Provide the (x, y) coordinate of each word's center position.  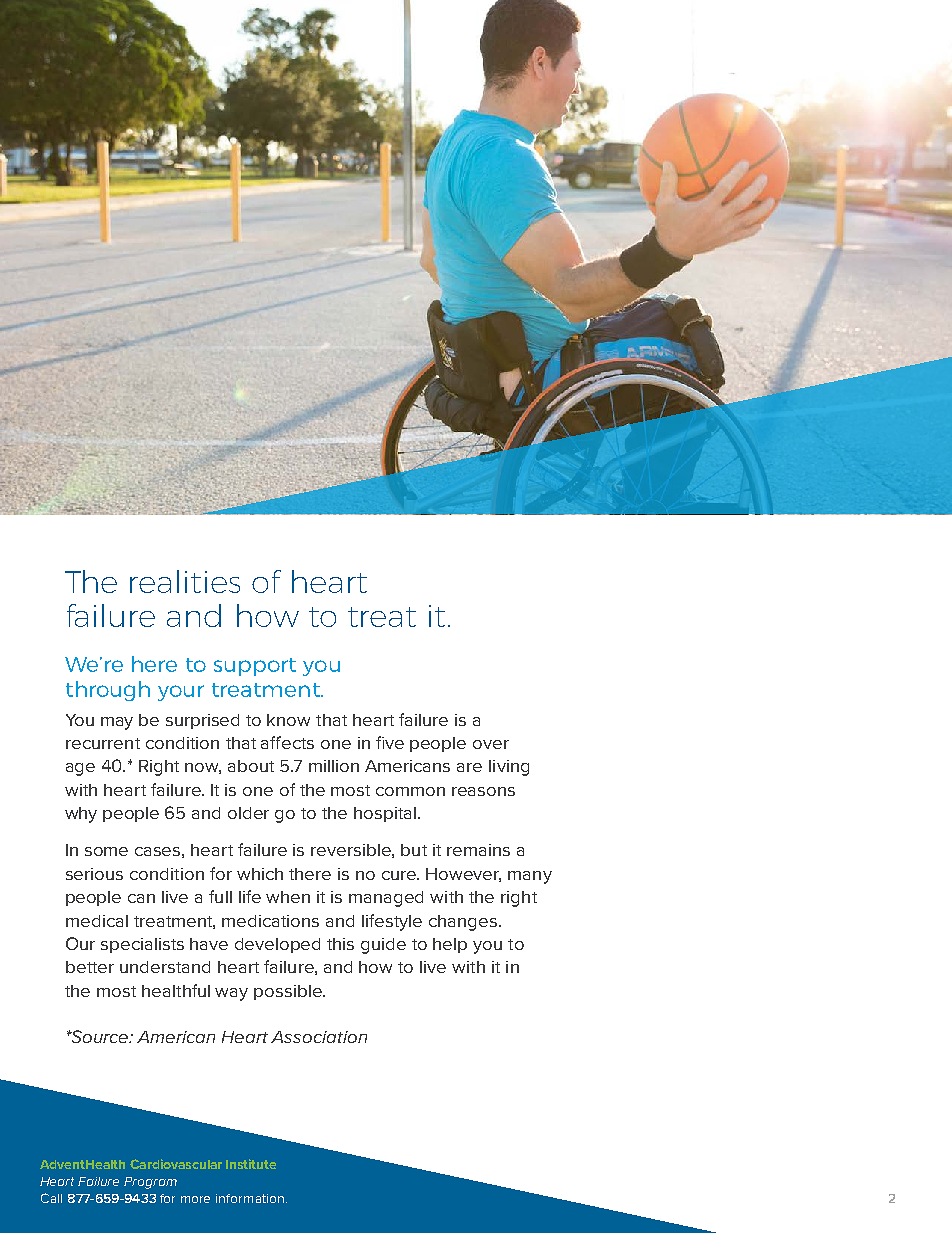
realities (185, 581)
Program (150, 1183)
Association (319, 1037)
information (250, 1198)
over (491, 744)
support (255, 667)
